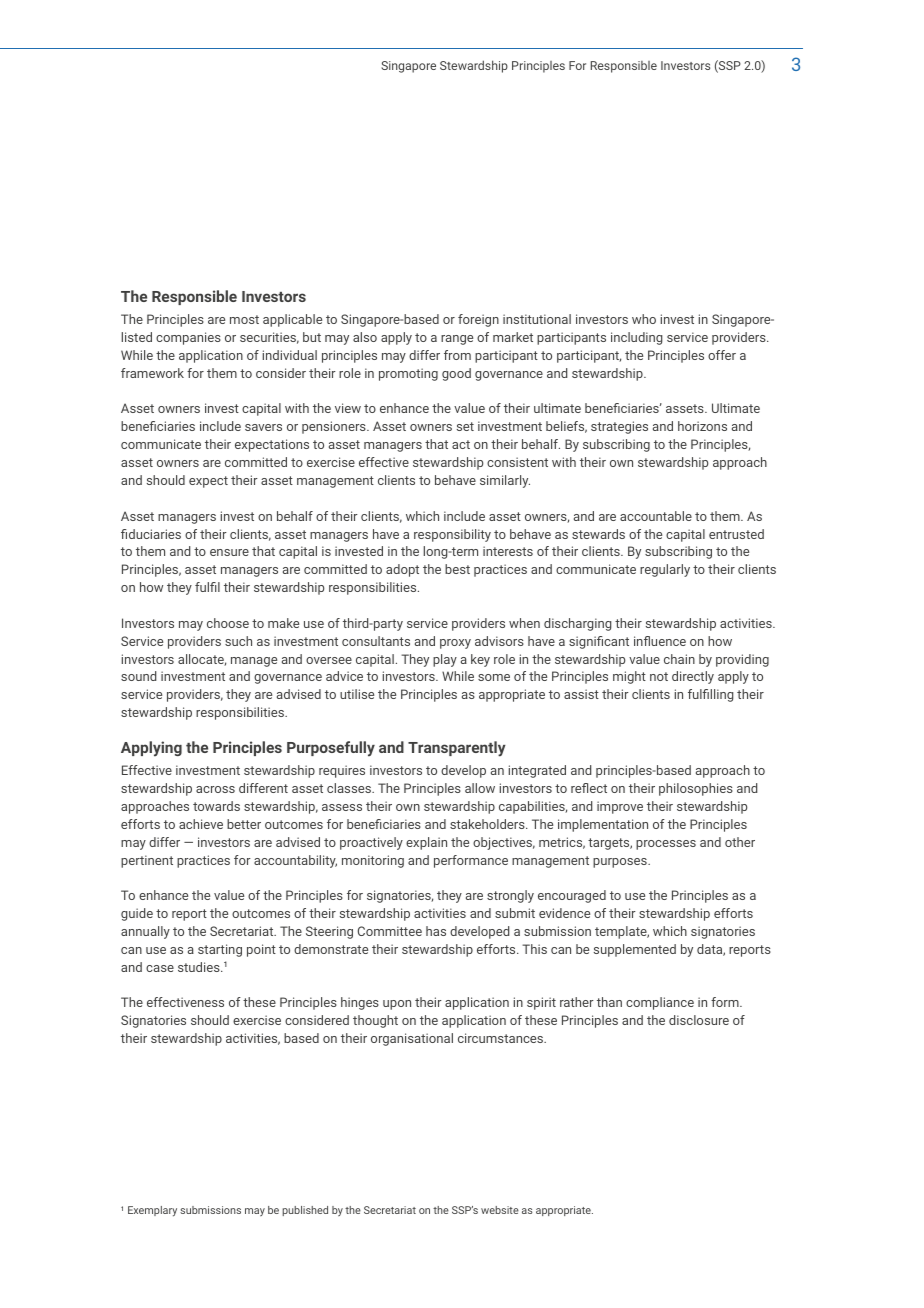 This screenshot has width=924, height=1308. What do you see at coordinates (228, 623) in the screenshot?
I see `choose` at bounding box center [228, 623].
